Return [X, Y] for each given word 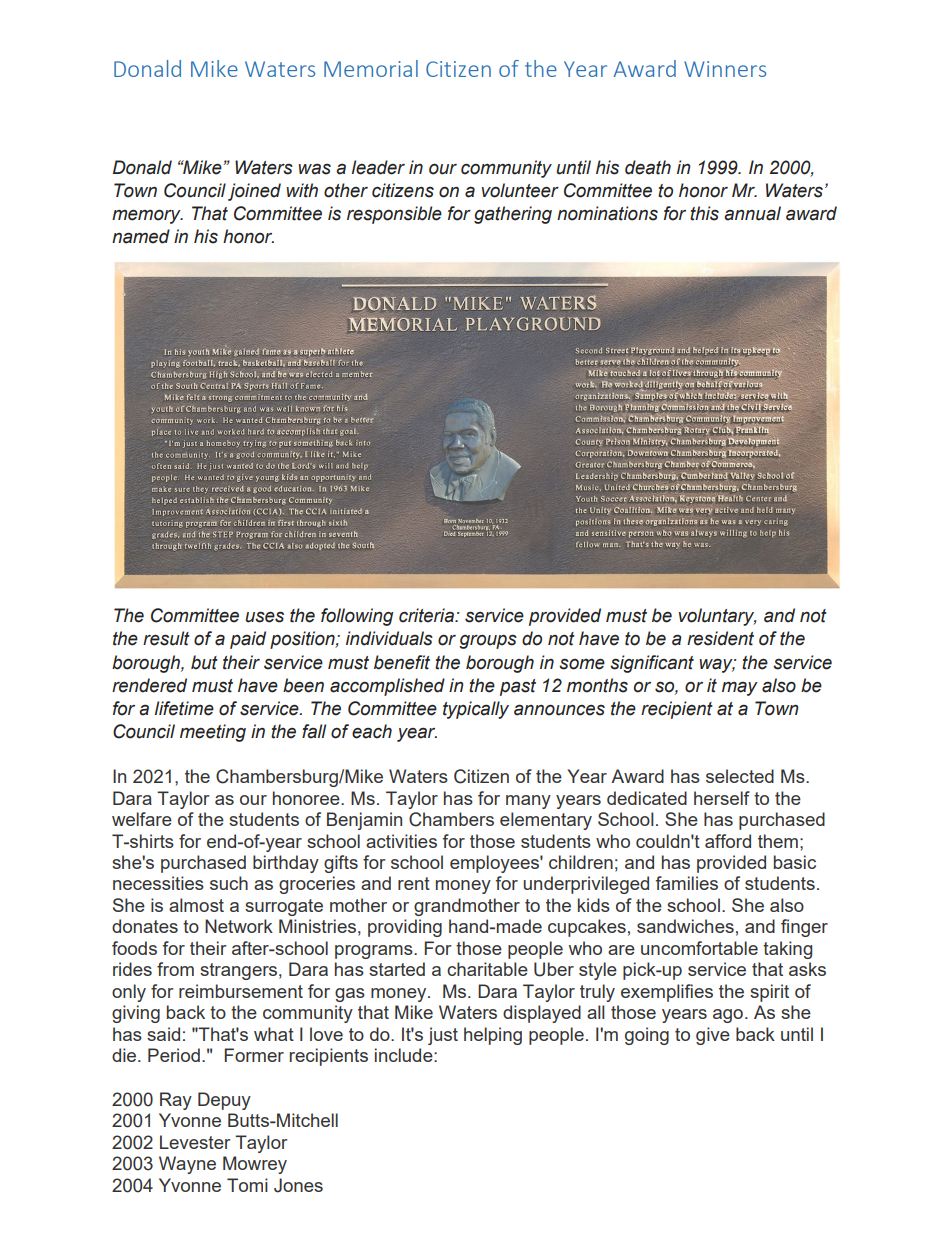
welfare [142, 819]
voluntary [717, 617]
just [443, 1036]
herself [722, 798]
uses [264, 617]
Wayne [187, 1165]
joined [254, 192]
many [528, 802]
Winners [725, 69]
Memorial [371, 68]
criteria [427, 615]
